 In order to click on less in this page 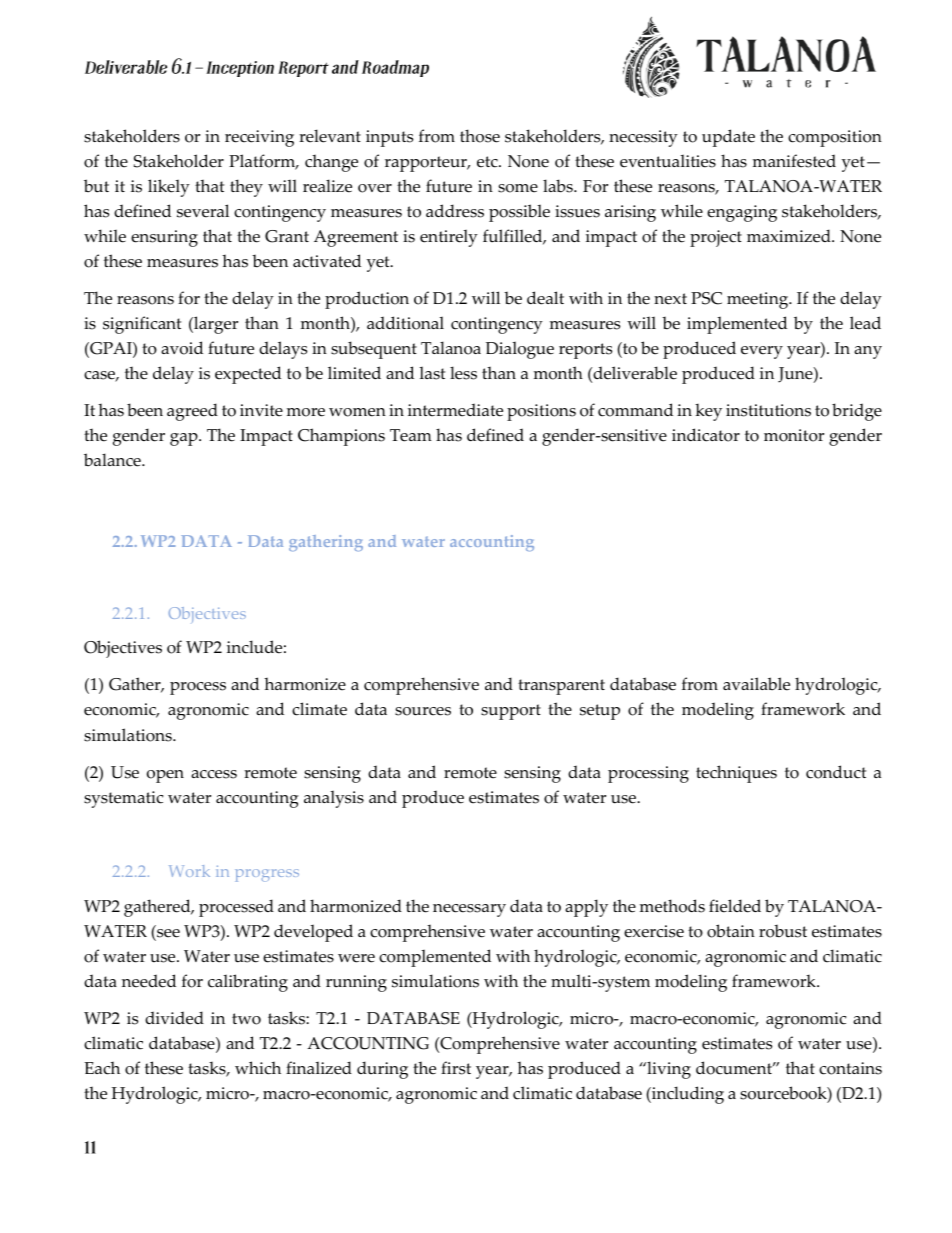, I will do `click(463, 373)`.
